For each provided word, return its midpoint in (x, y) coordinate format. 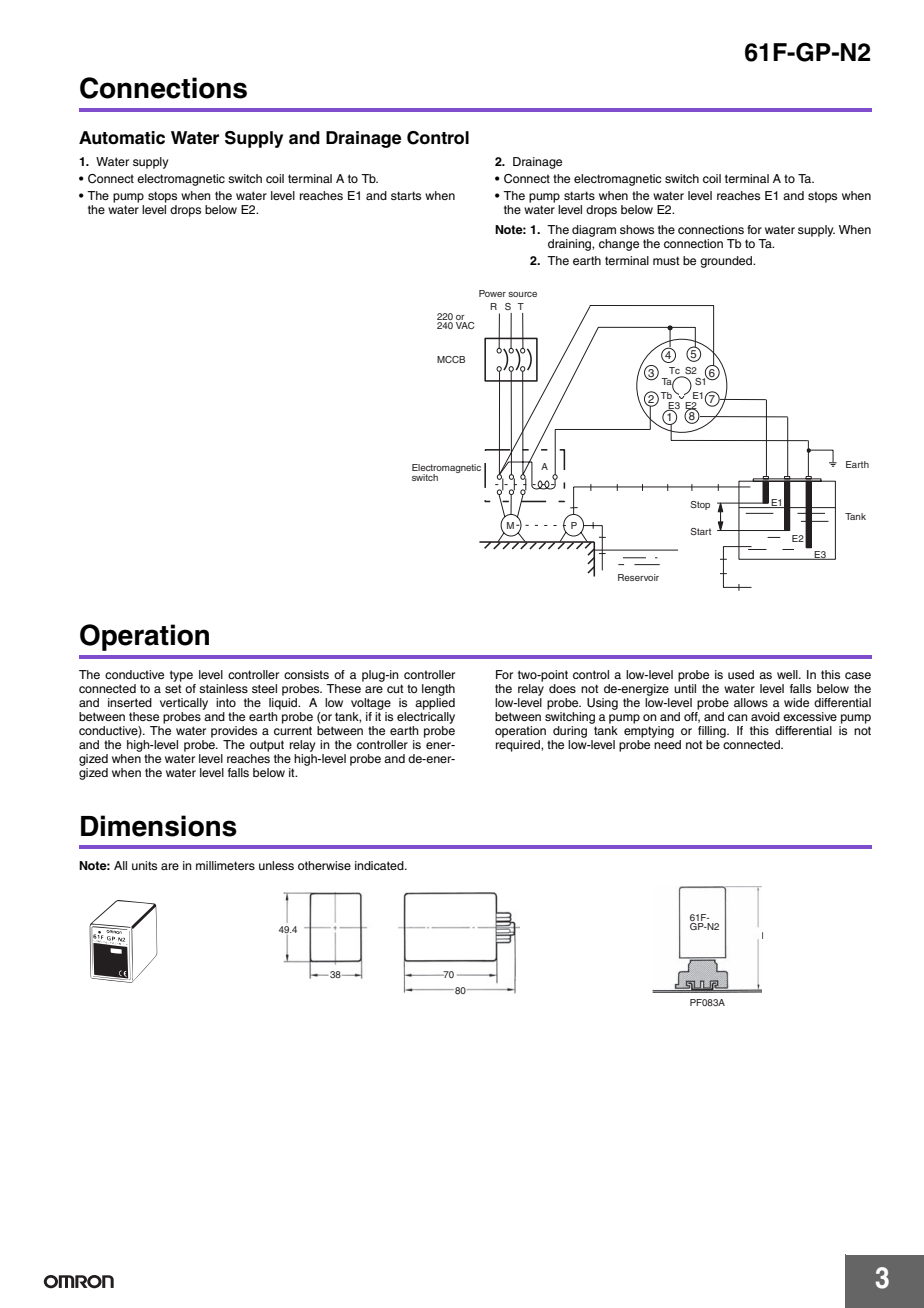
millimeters (225, 865)
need (667, 744)
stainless (223, 688)
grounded (727, 262)
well (788, 674)
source (522, 294)
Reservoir (638, 577)
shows (637, 229)
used (741, 674)
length (438, 691)
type (182, 677)
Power (492, 293)
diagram (594, 231)
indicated (380, 865)
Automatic (122, 138)
